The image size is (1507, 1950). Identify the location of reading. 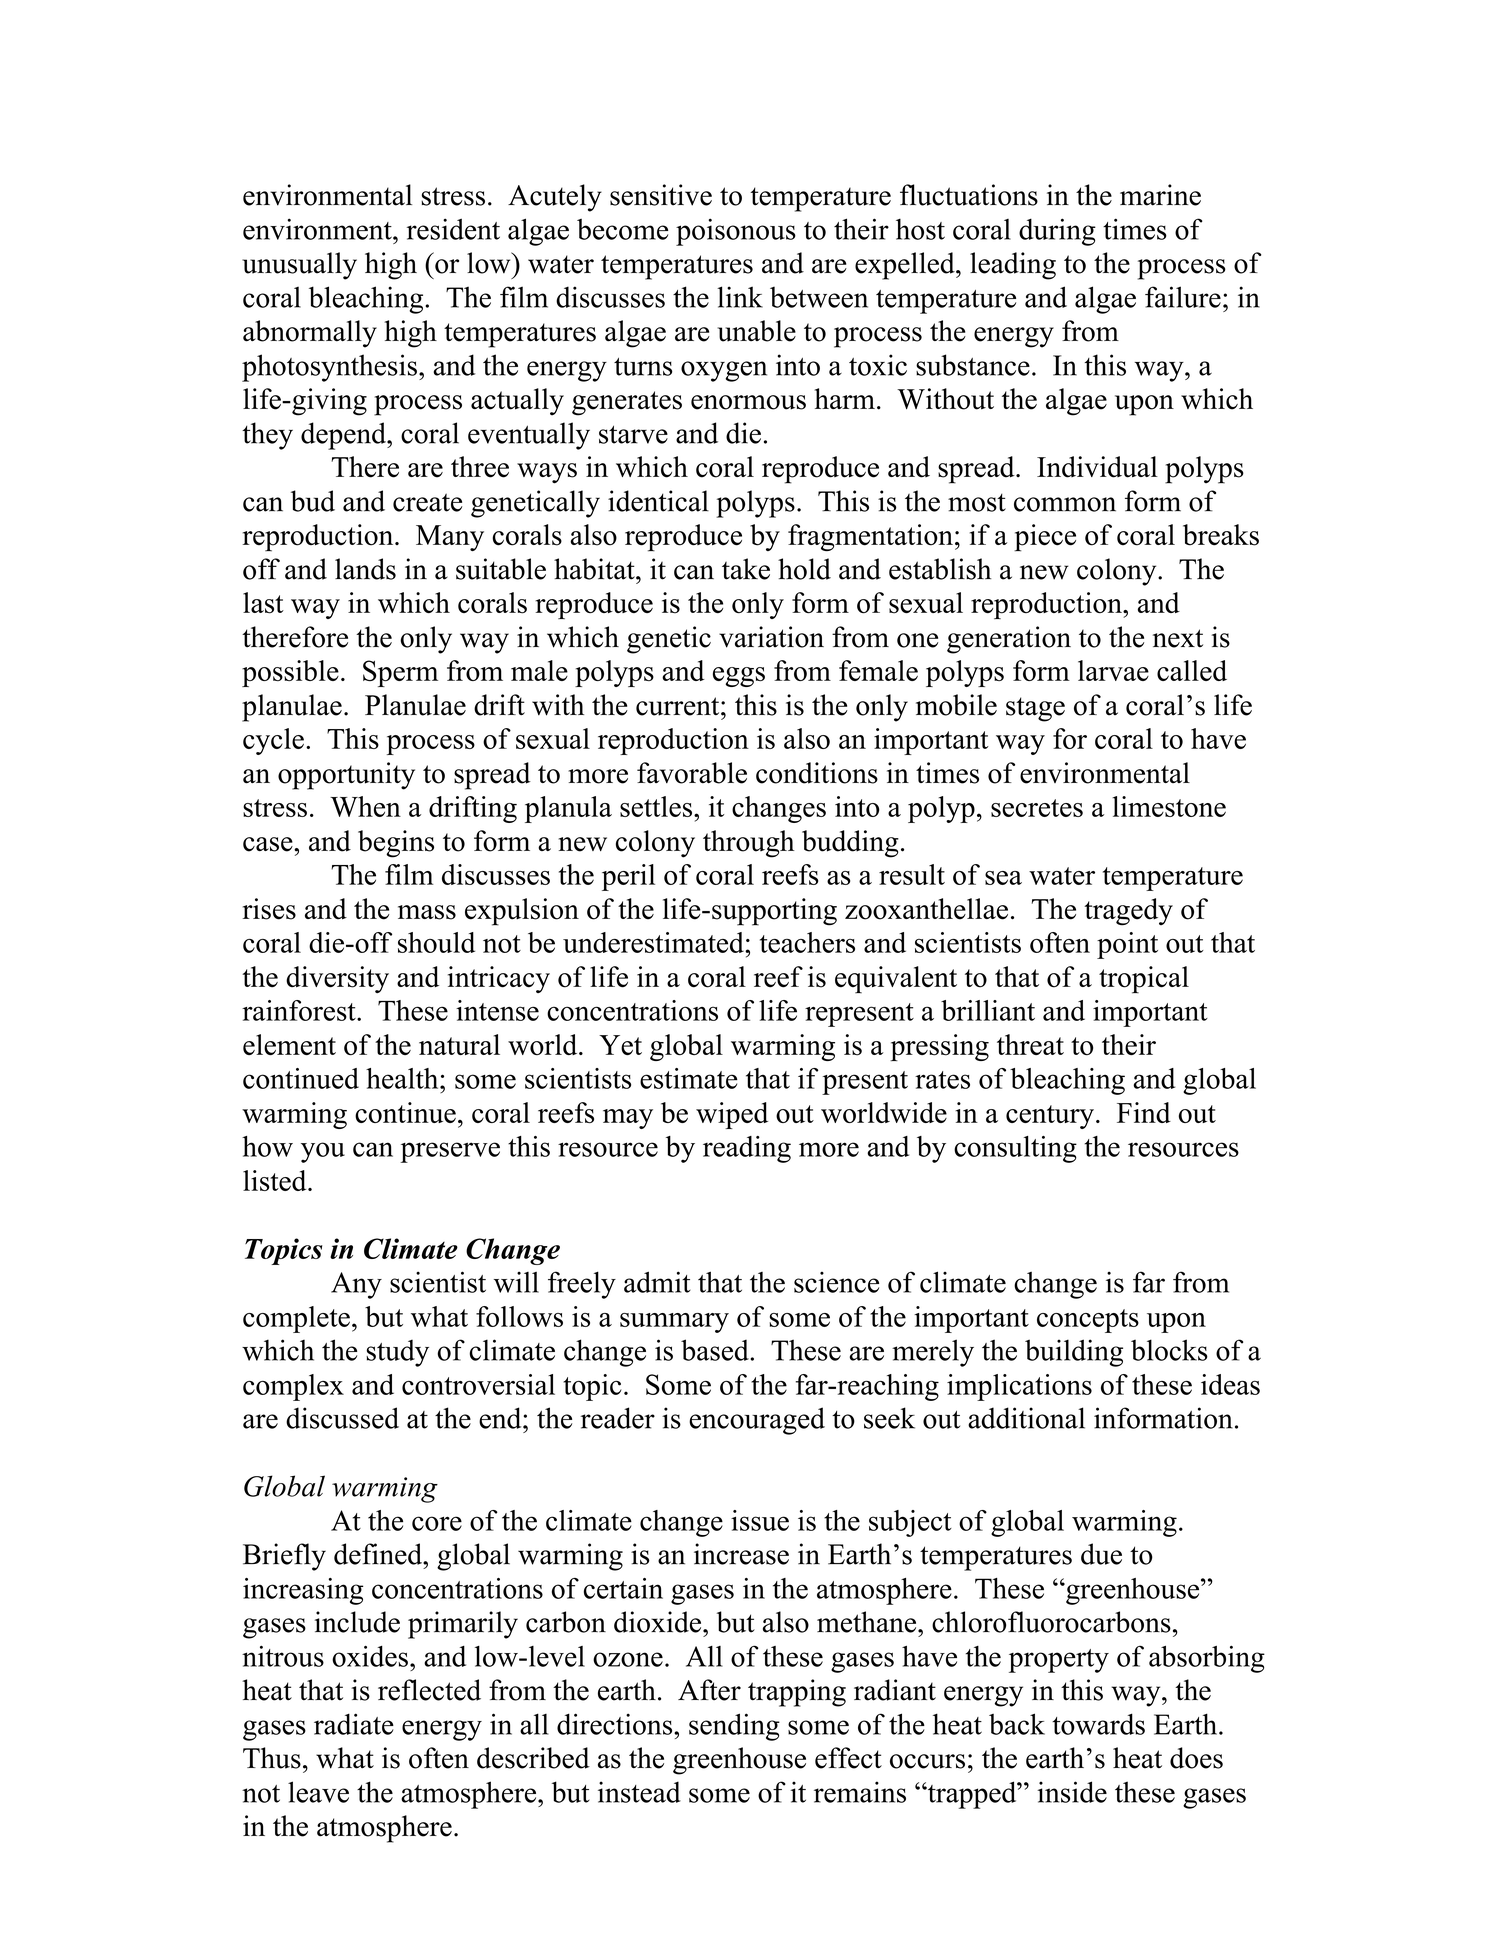
(747, 1149).
